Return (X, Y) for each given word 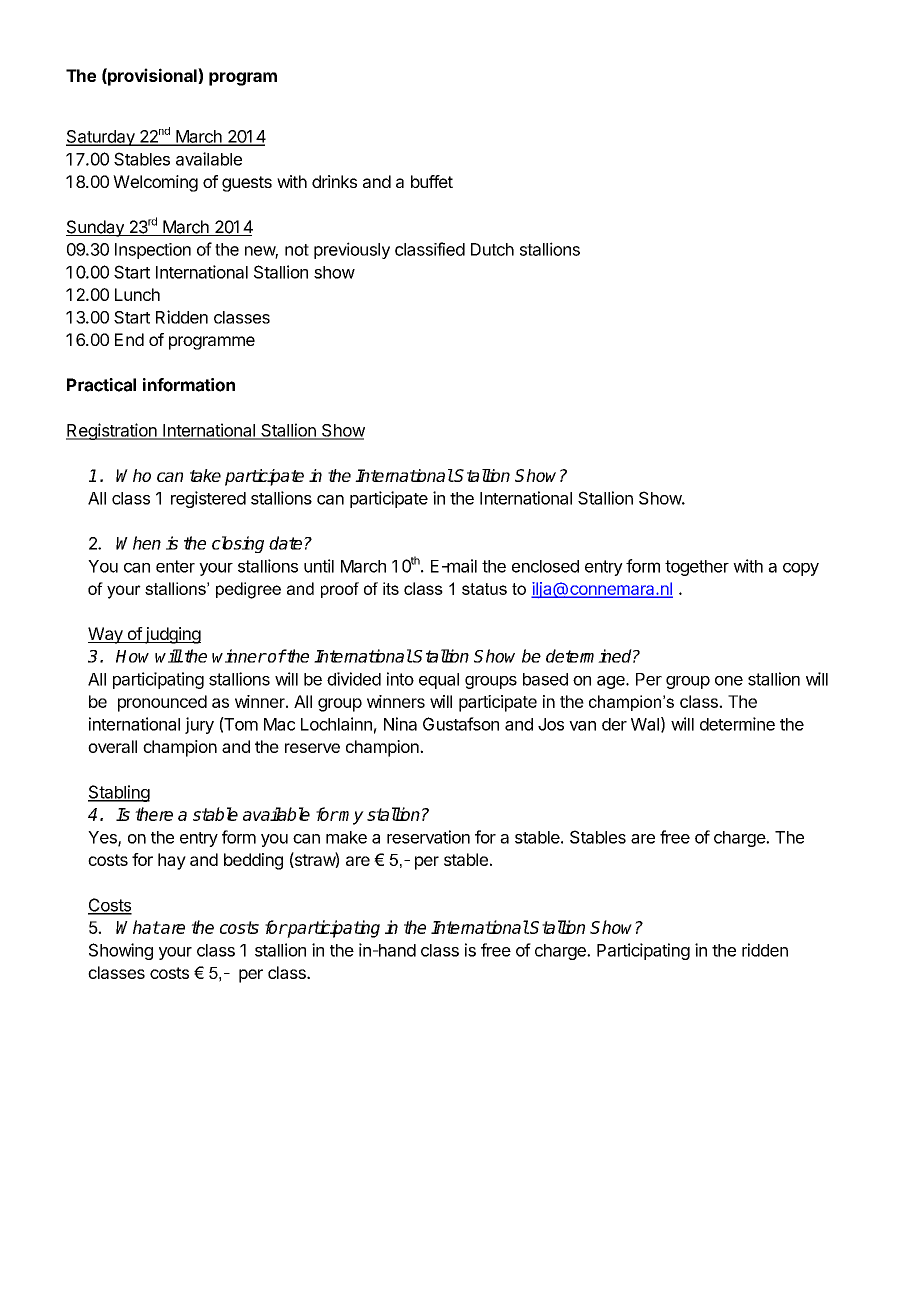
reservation (428, 837)
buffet (432, 181)
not (297, 250)
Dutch (492, 249)
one (729, 681)
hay (172, 861)
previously (352, 250)
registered (208, 499)
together (697, 568)
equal (439, 681)
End (129, 339)
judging (172, 635)
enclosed (545, 566)
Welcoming (155, 183)
